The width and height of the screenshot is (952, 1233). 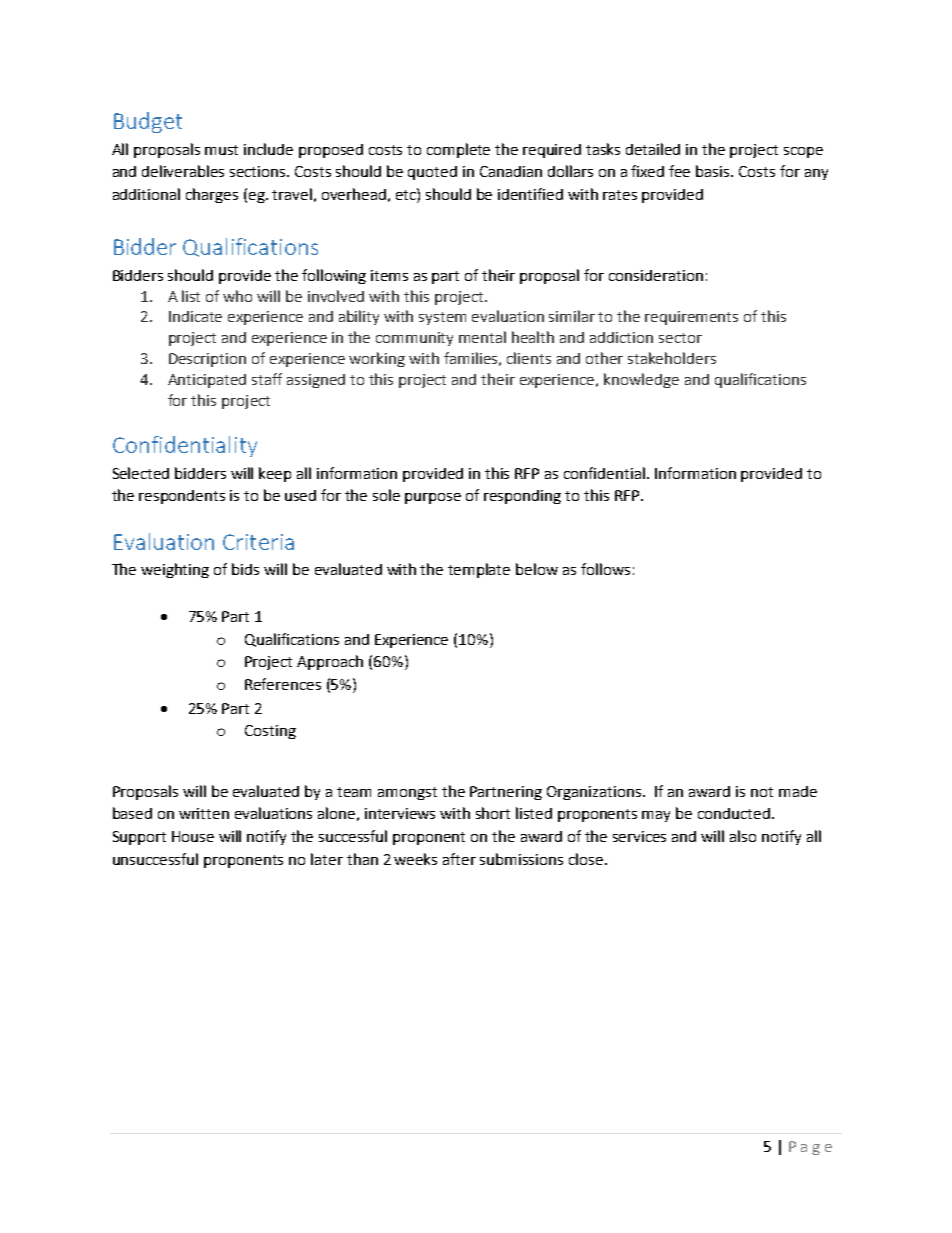 What do you see at coordinates (237, 296) in the screenshot?
I see `who` at bounding box center [237, 296].
